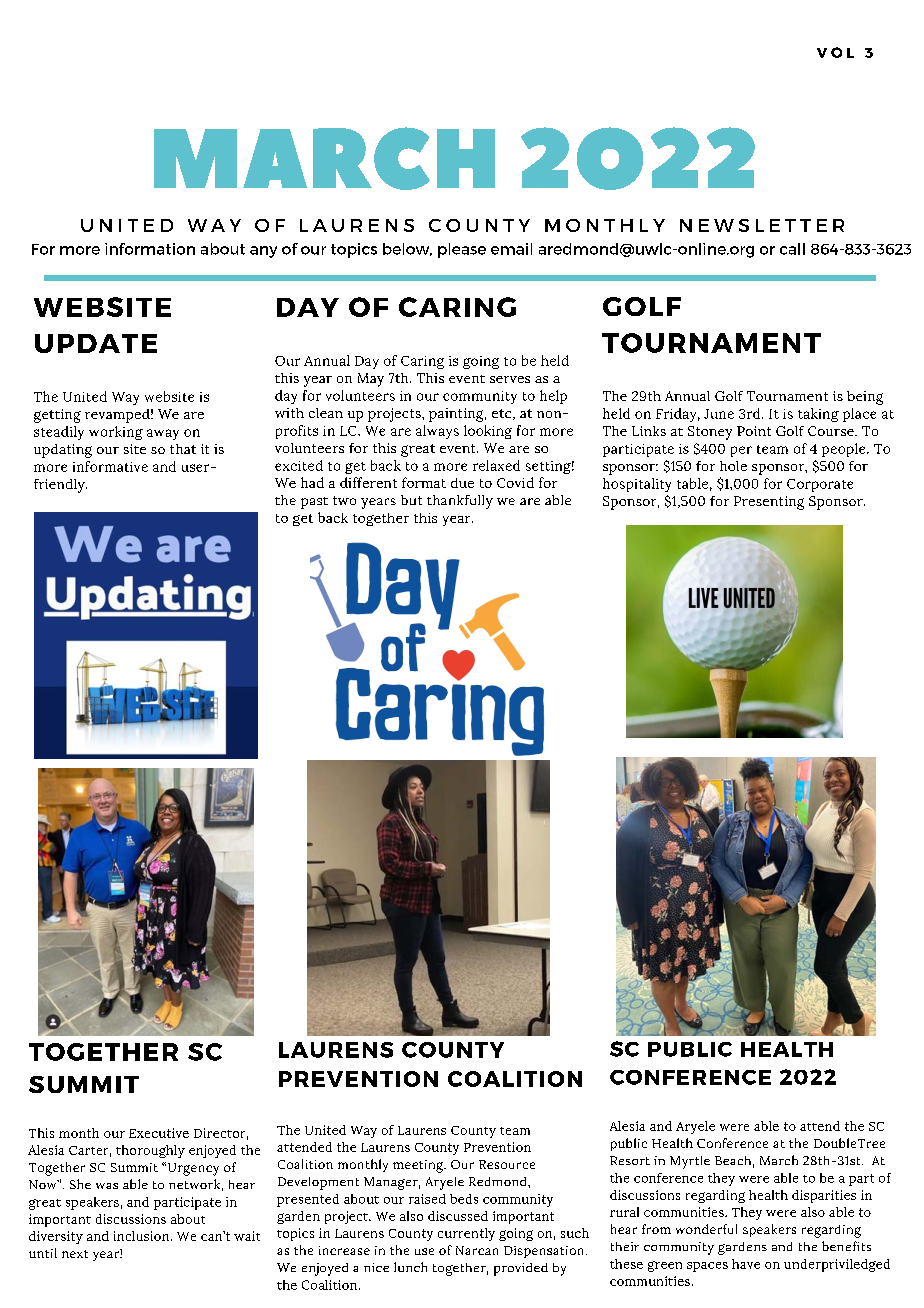 Image resolution: width=924 pixels, height=1308 pixels. Describe the element at coordinates (792, 249) in the screenshot. I see `call` at that location.
